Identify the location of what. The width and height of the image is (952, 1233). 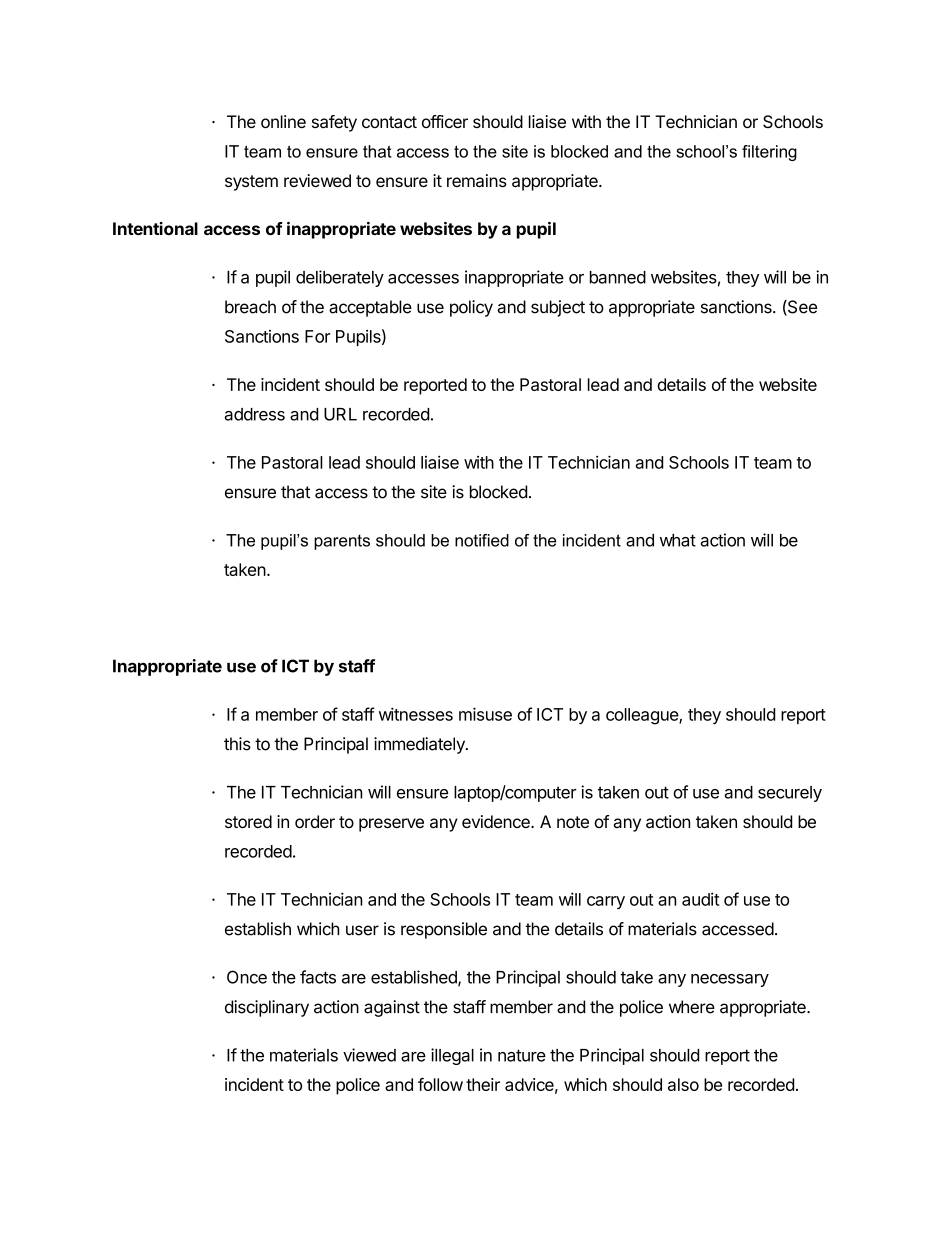
(678, 540).
